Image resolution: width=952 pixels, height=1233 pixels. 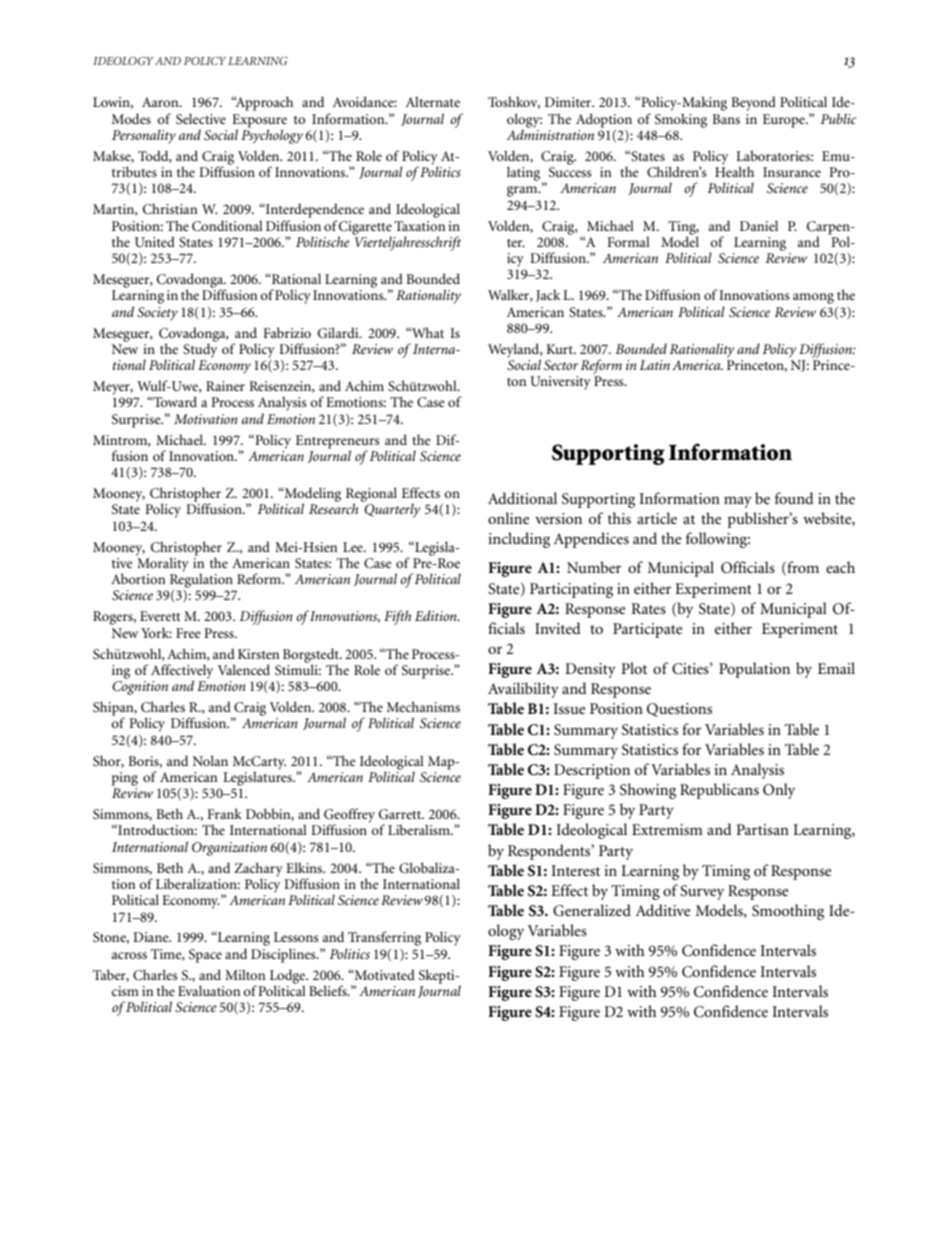 What do you see at coordinates (225, 386) in the document?
I see `Rainer` at bounding box center [225, 386].
